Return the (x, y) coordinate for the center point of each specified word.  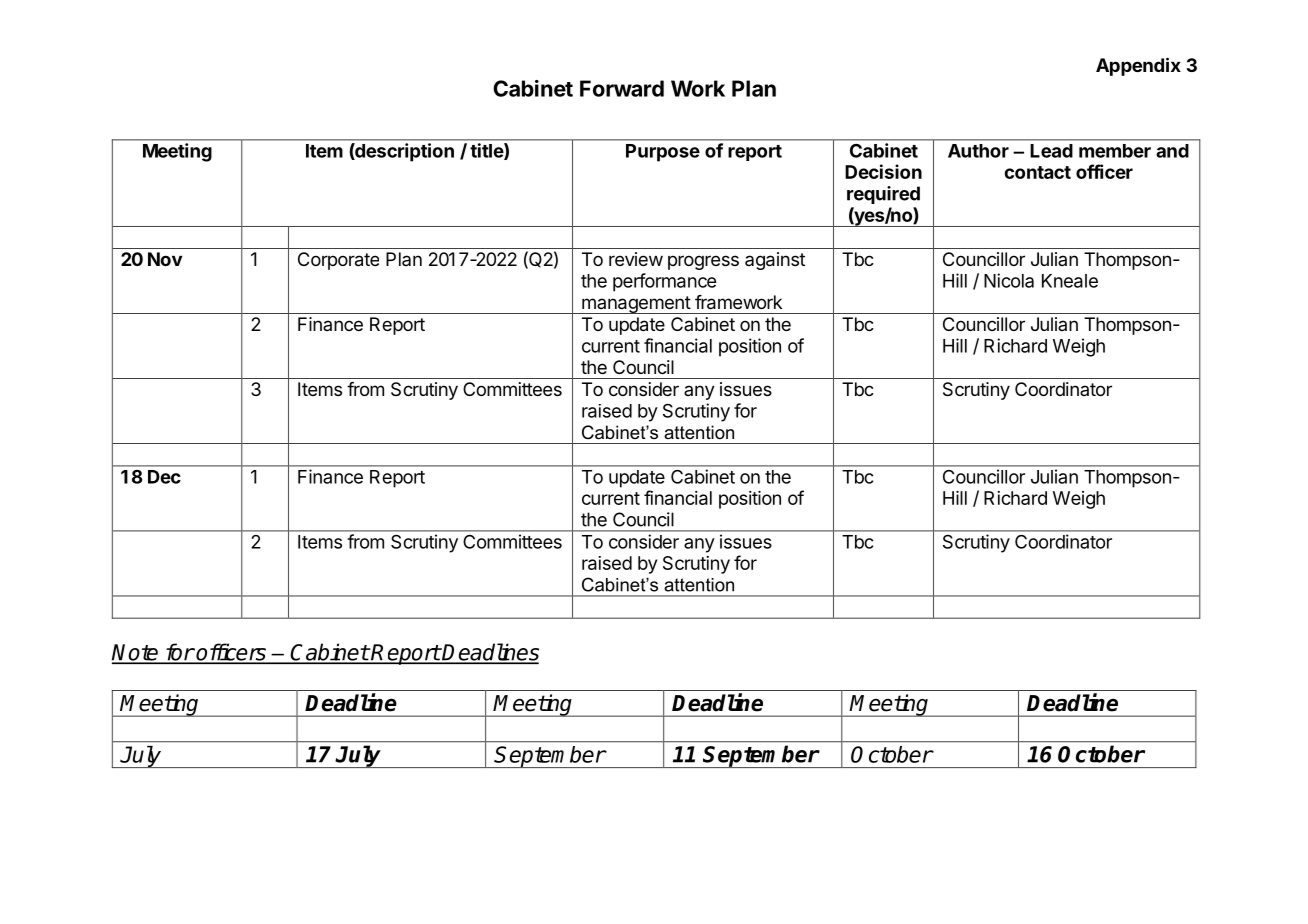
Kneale (1070, 281)
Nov (165, 259)
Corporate (338, 261)
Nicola (1009, 280)
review (636, 259)
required (883, 195)
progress (703, 262)
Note (136, 653)
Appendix (1138, 66)
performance (664, 282)
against (775, 261)
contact (1037, 172)
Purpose (663, 153)
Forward (622, 88)
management (636, 305)
